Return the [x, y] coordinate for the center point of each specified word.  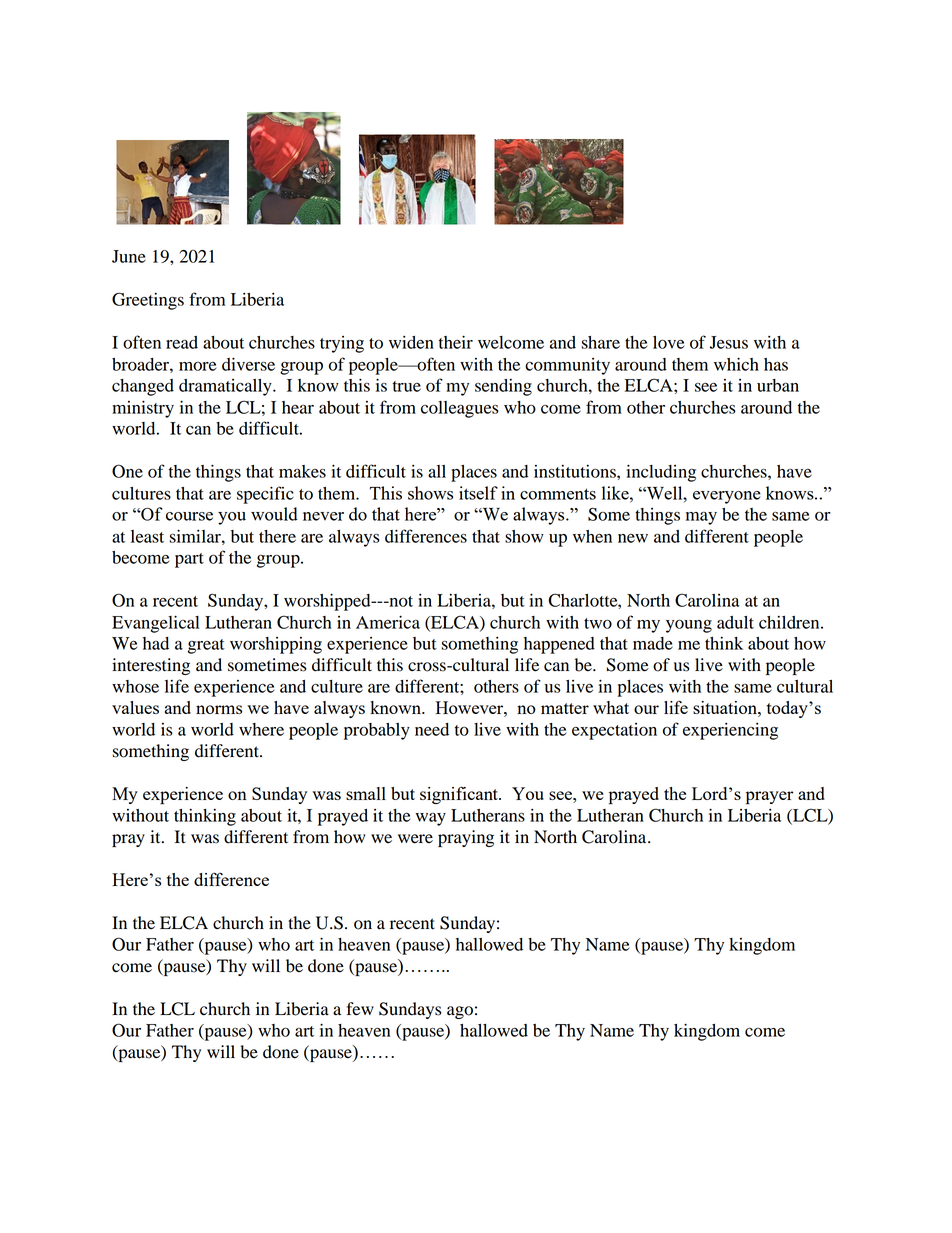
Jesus [729, 342]
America [388, 622]
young [689, 626]
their [456, 342]
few [360, 1009]
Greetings [148, 301]
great [206, 646]
